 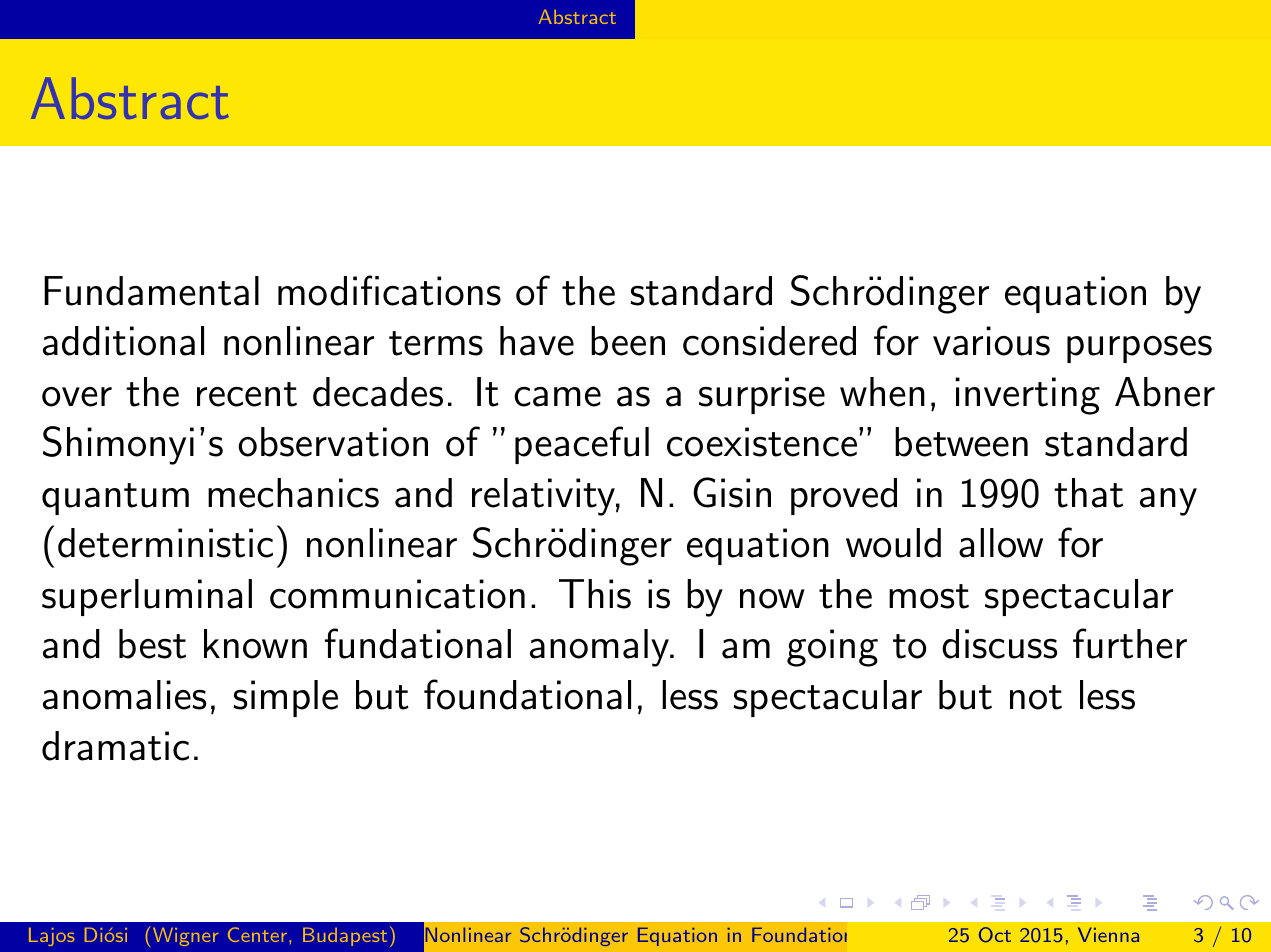 I want to click on Center, so click(x=257, y=934).
